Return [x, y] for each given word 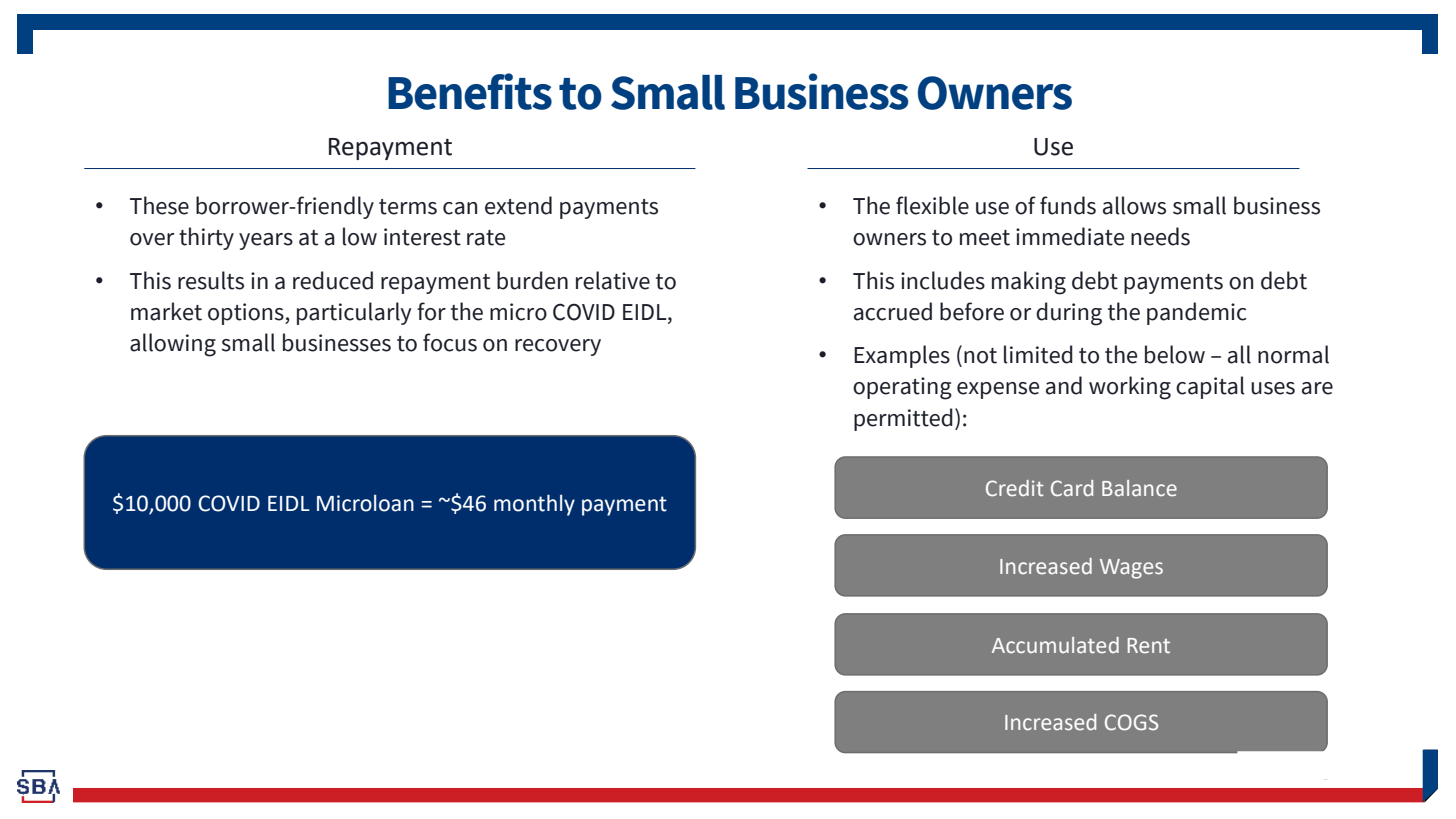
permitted [903, 419]
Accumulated [1055, 645]
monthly [534, 505]
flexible [932, 205]
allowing [173, 345]
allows [1134, 205]
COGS [1131, 722]
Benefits [470, 91]
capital [1210, 387]
